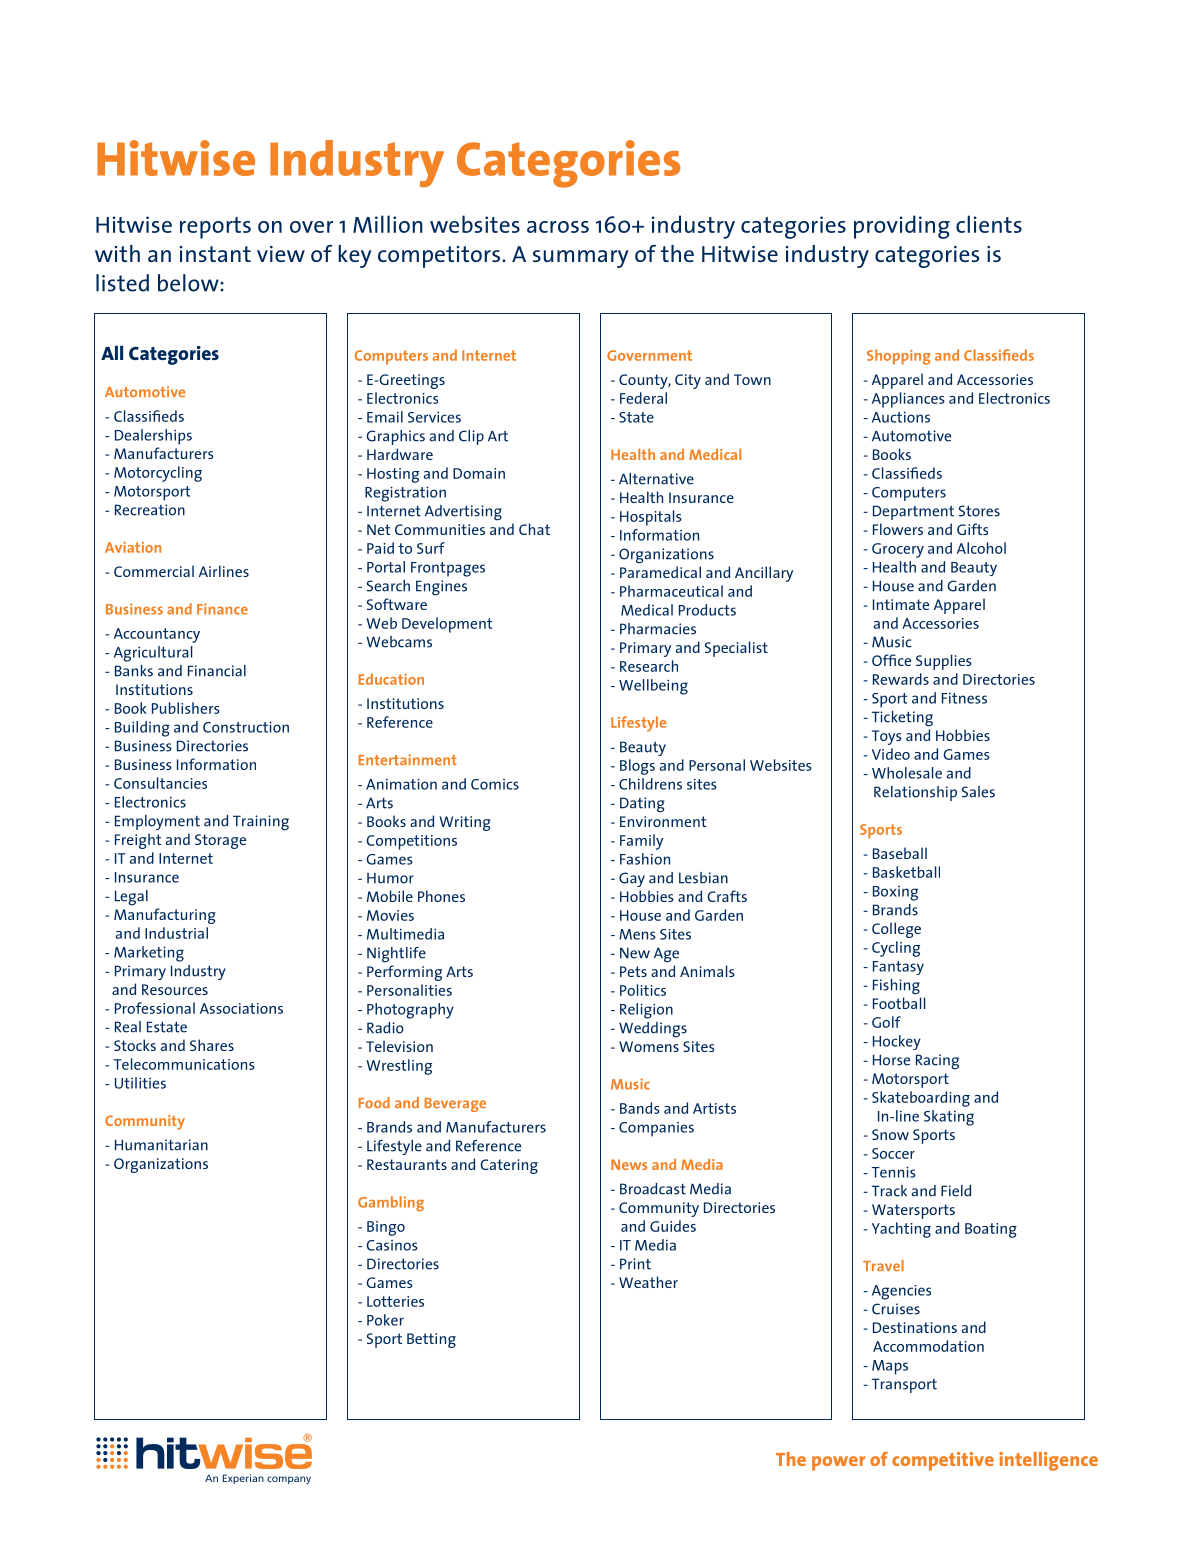  What do you see at coordinates (900, 853) in the document?
I see `Baseball` at bounding box center [900, 853].
